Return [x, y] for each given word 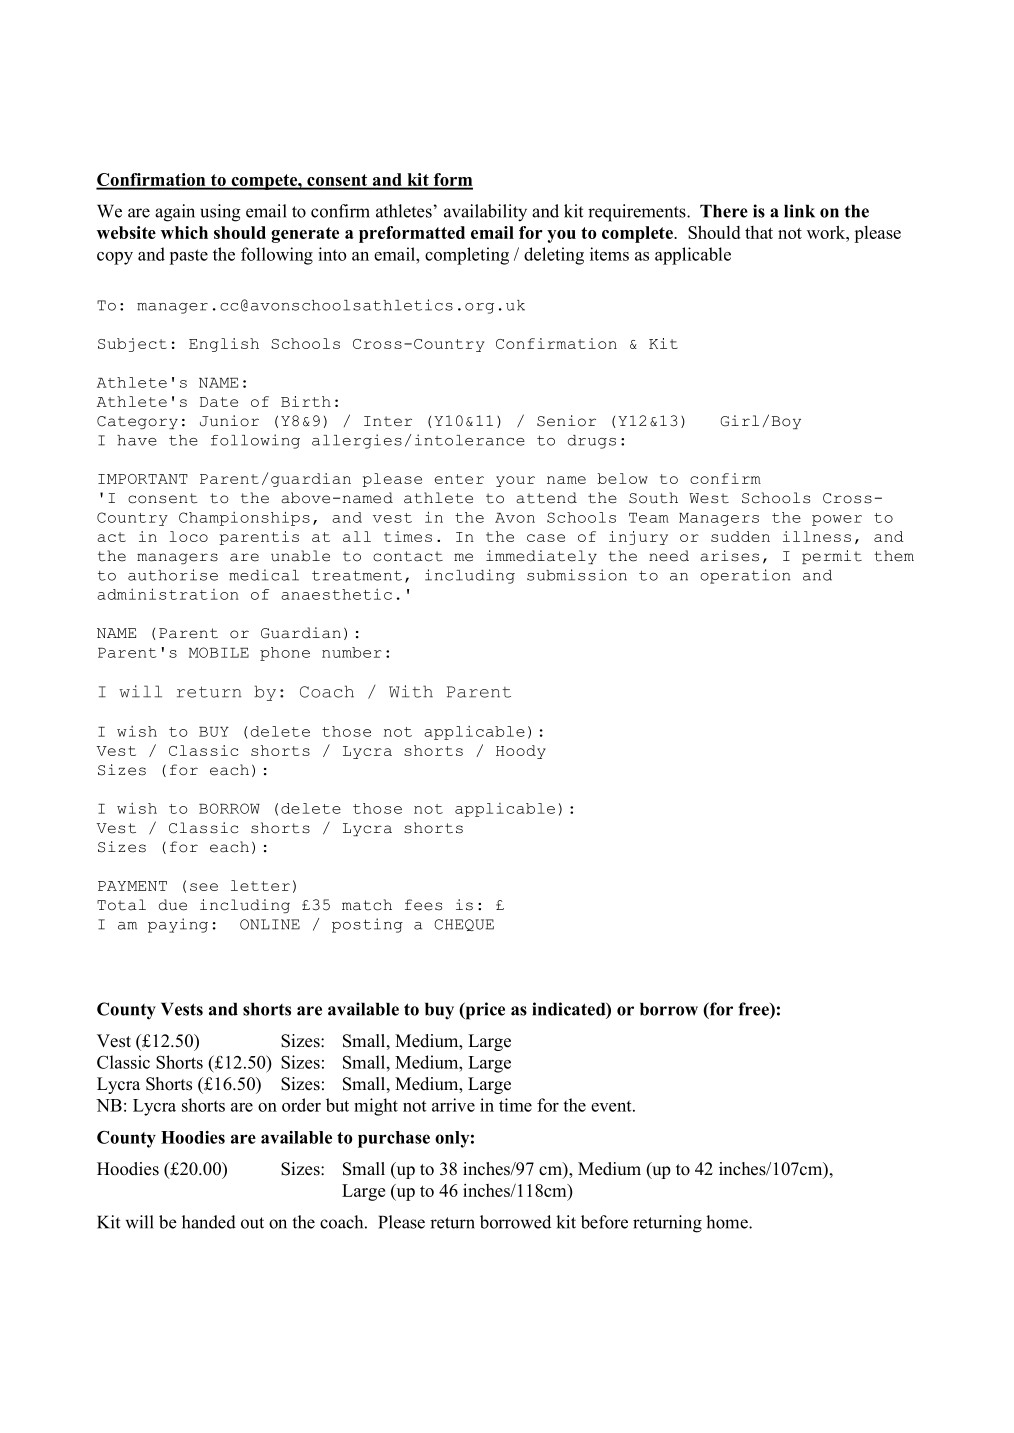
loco [188, 536]
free [754, 1010]
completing [467, 256]
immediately [541, 557]
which [184, 232]
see [204, 887]
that [759, 232]
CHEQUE [464, 925]
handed [209, 1222]
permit [832, 557]
